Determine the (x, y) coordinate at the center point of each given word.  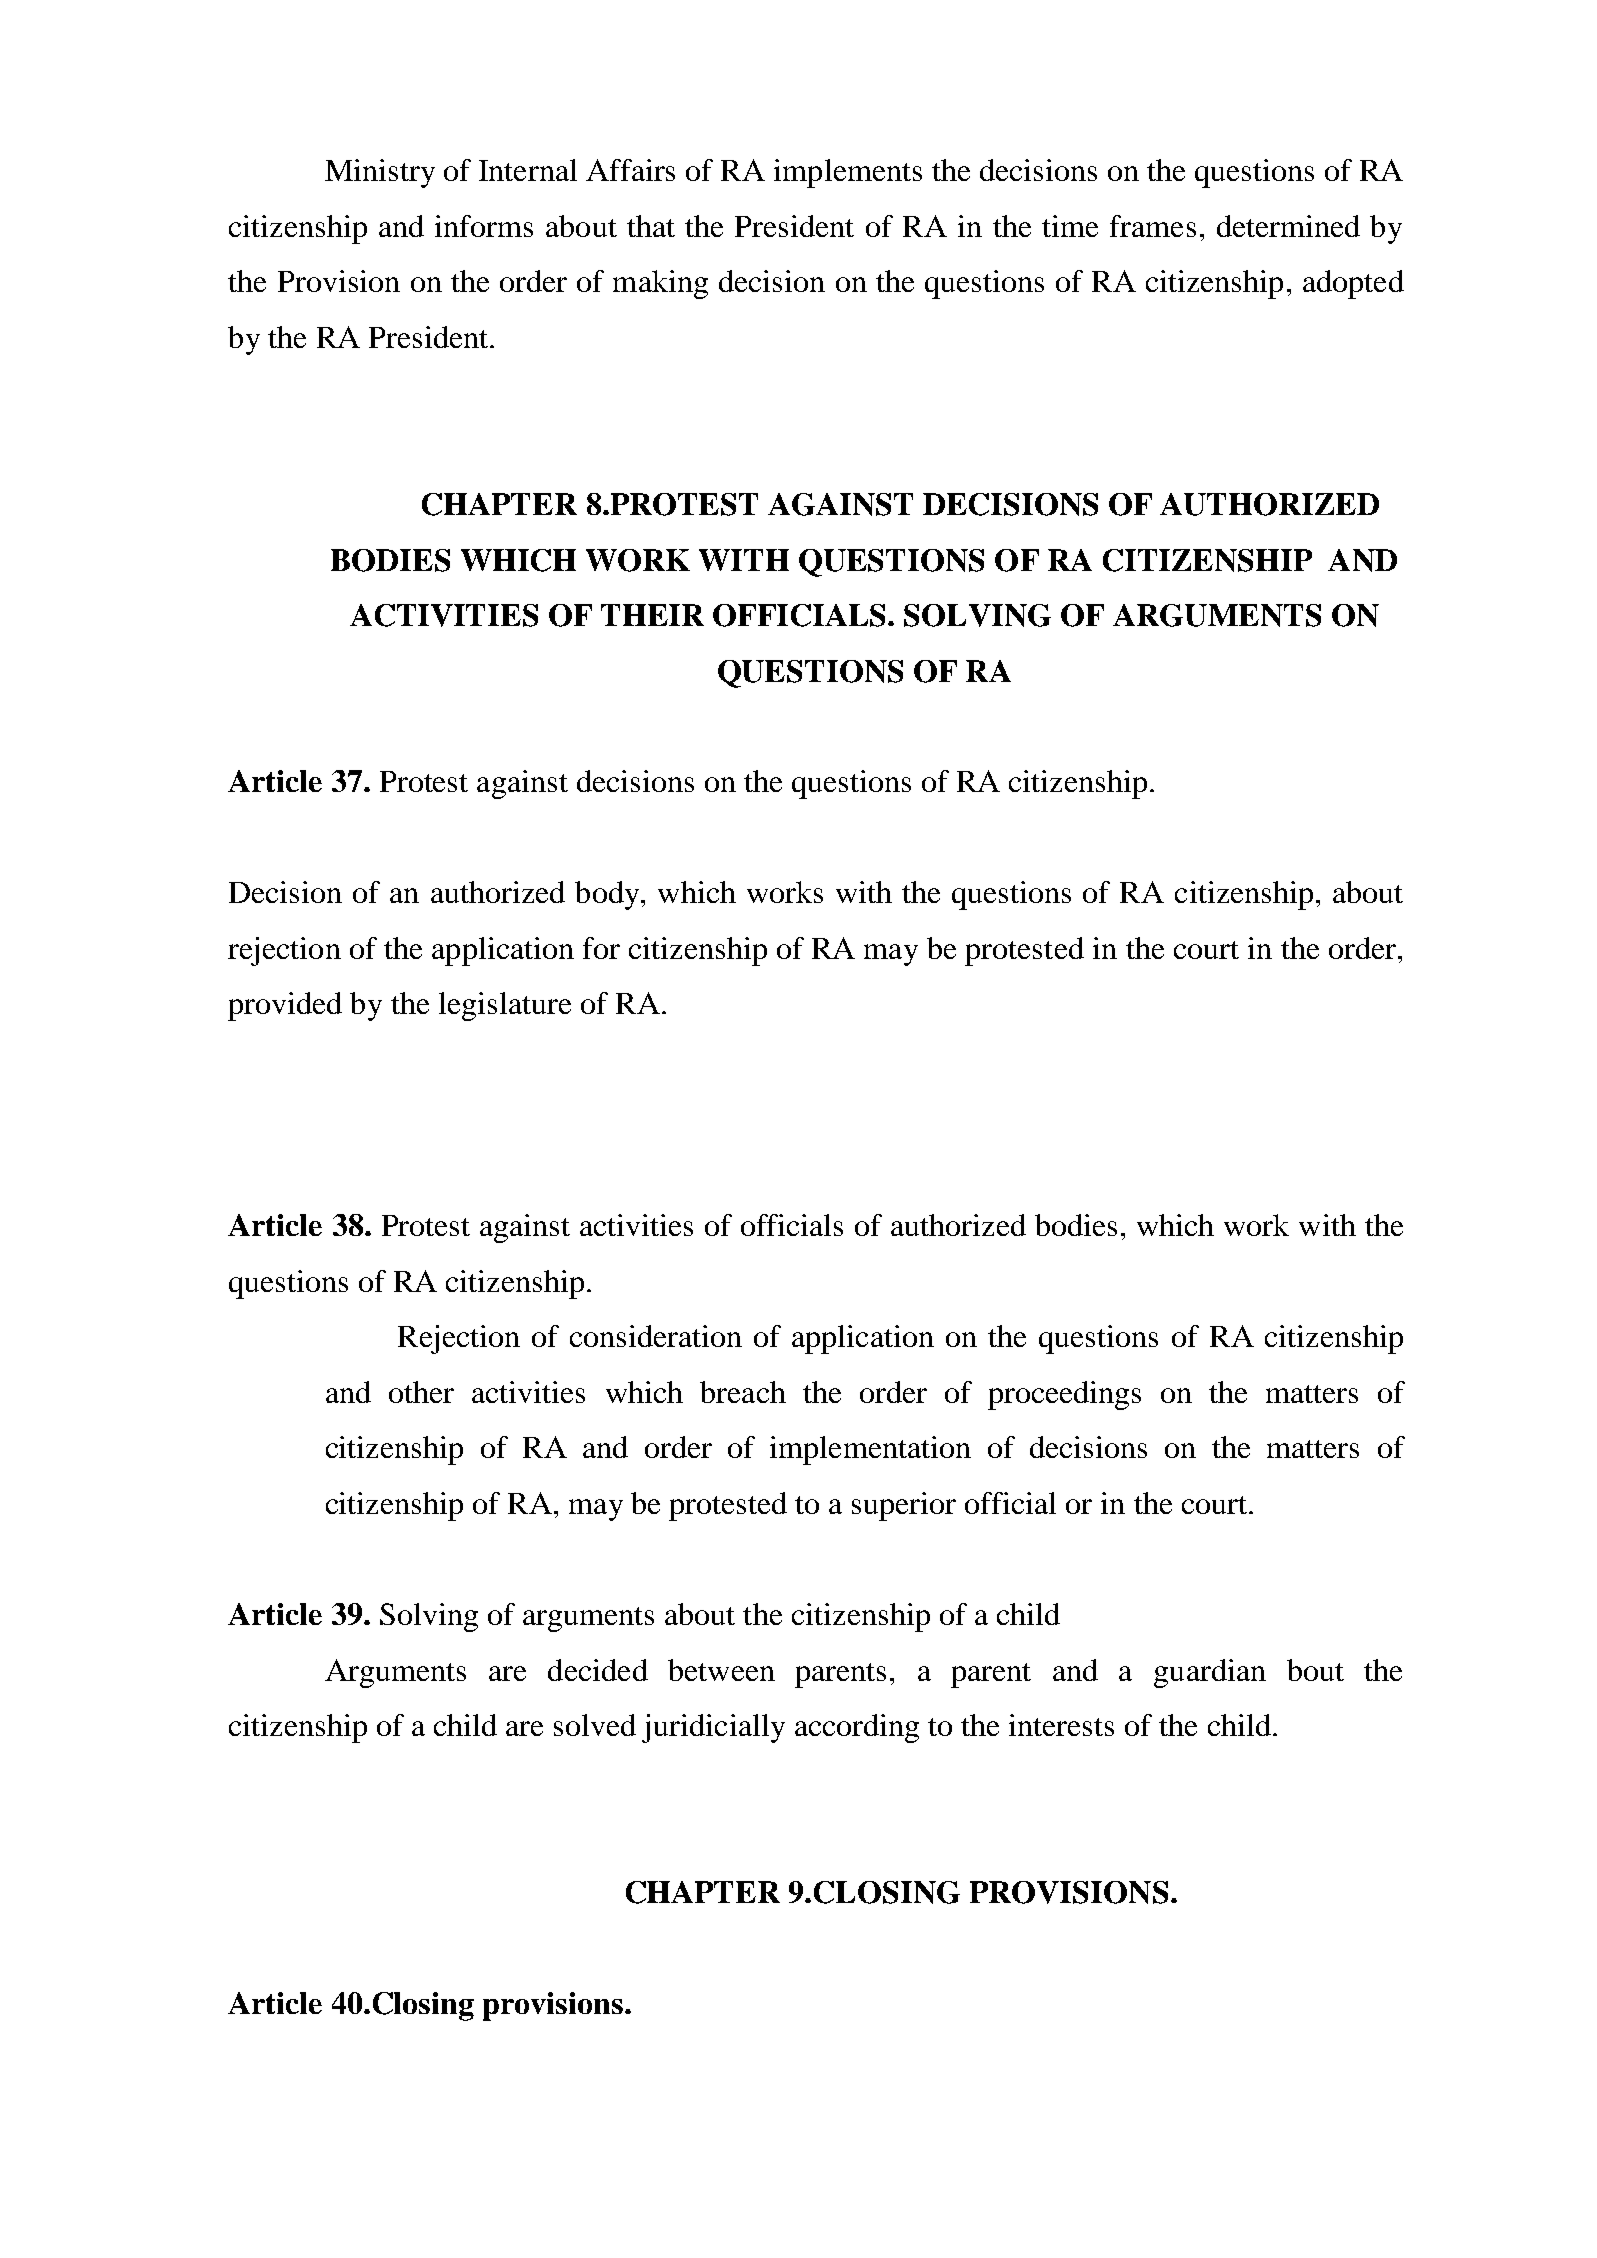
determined (1288, 226)
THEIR (652, 615)
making (660, 284)
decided (598, 1670)
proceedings (1064, 1395)
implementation (870, 1450)
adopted (1353, 284)
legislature (505, 1006)
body (608, 895)
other (421, 1392)
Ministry (380, 173)
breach (743, 1392)
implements (848, 173)
